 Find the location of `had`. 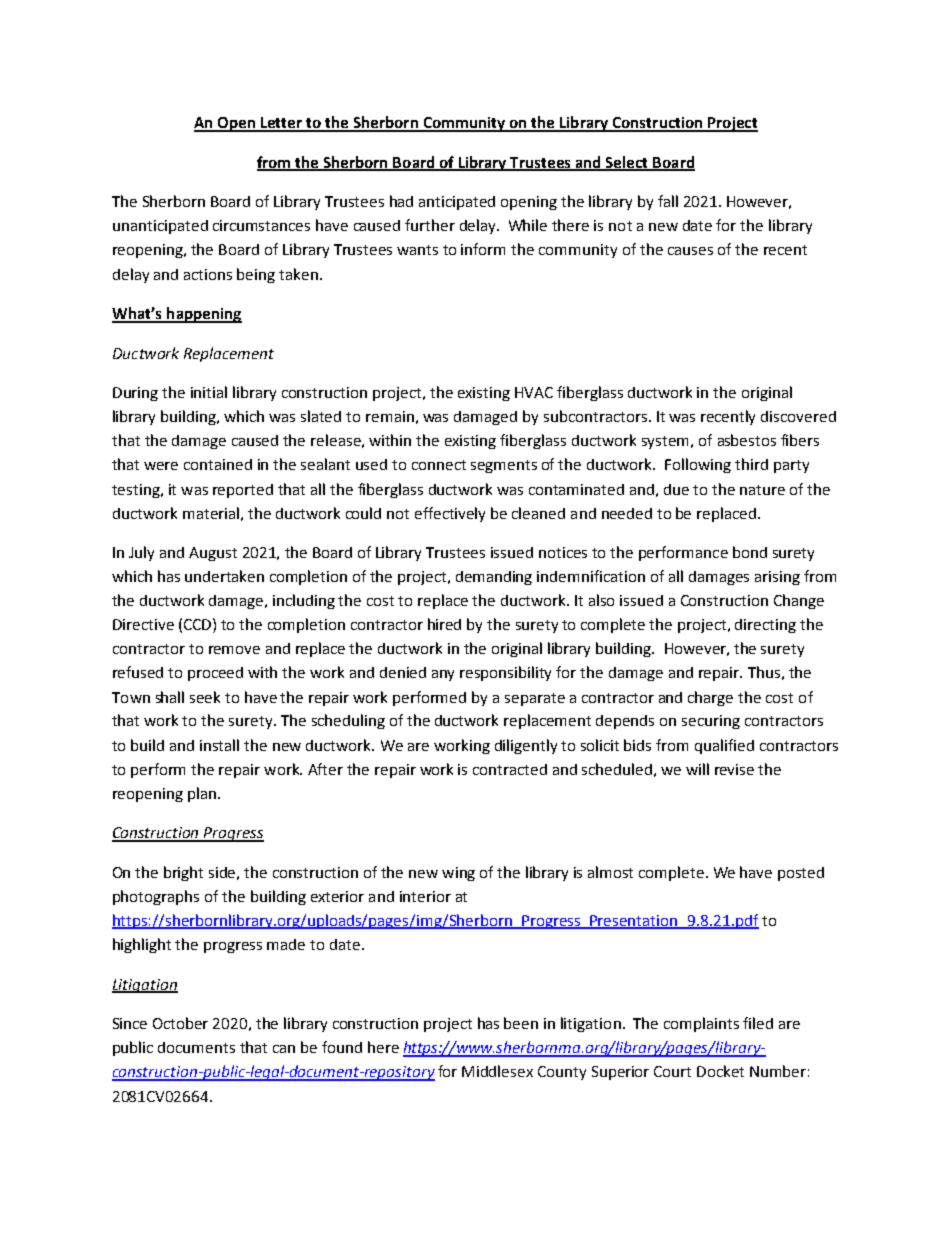

had is located at coordinates (401, 201).
